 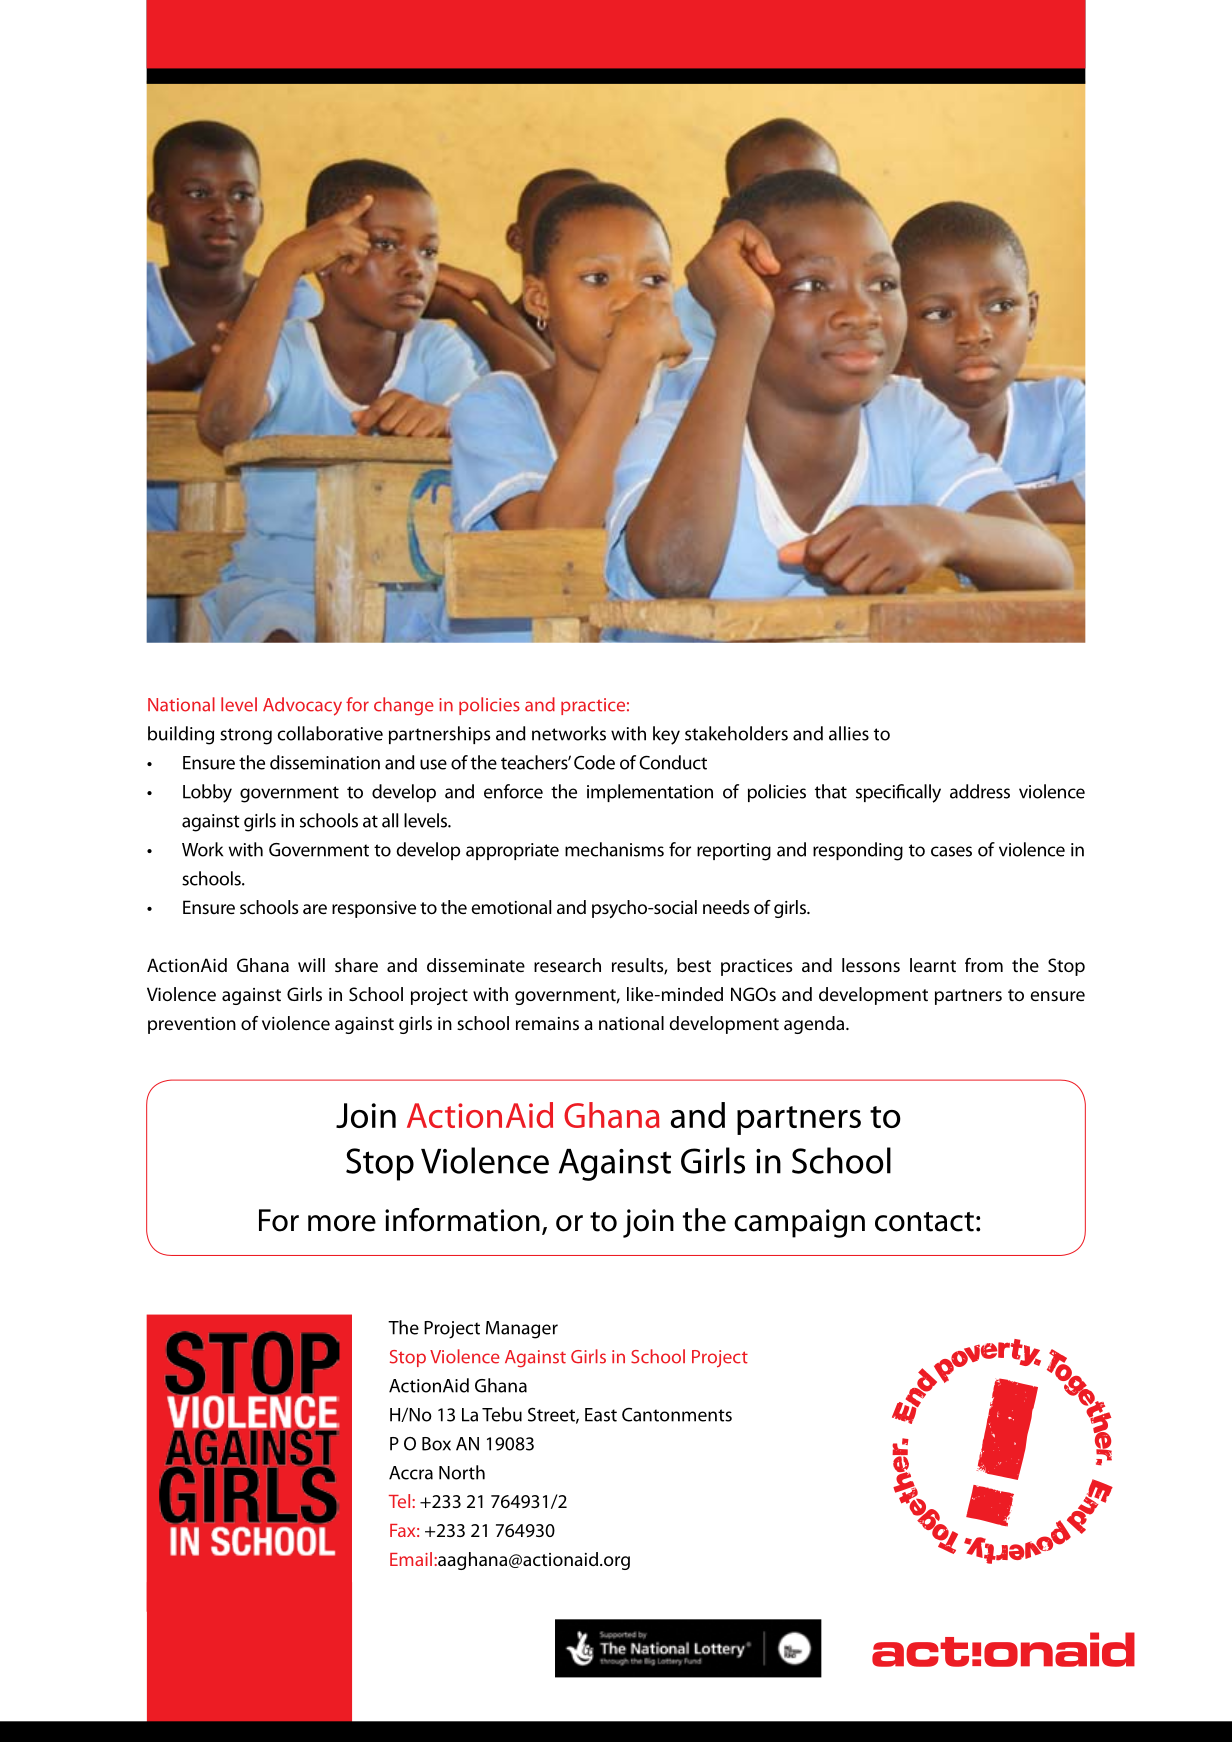 What do you see at coordinates (401, 1501) in the screenshot?
I see `Tel` at bounding box center [401, 1501].
